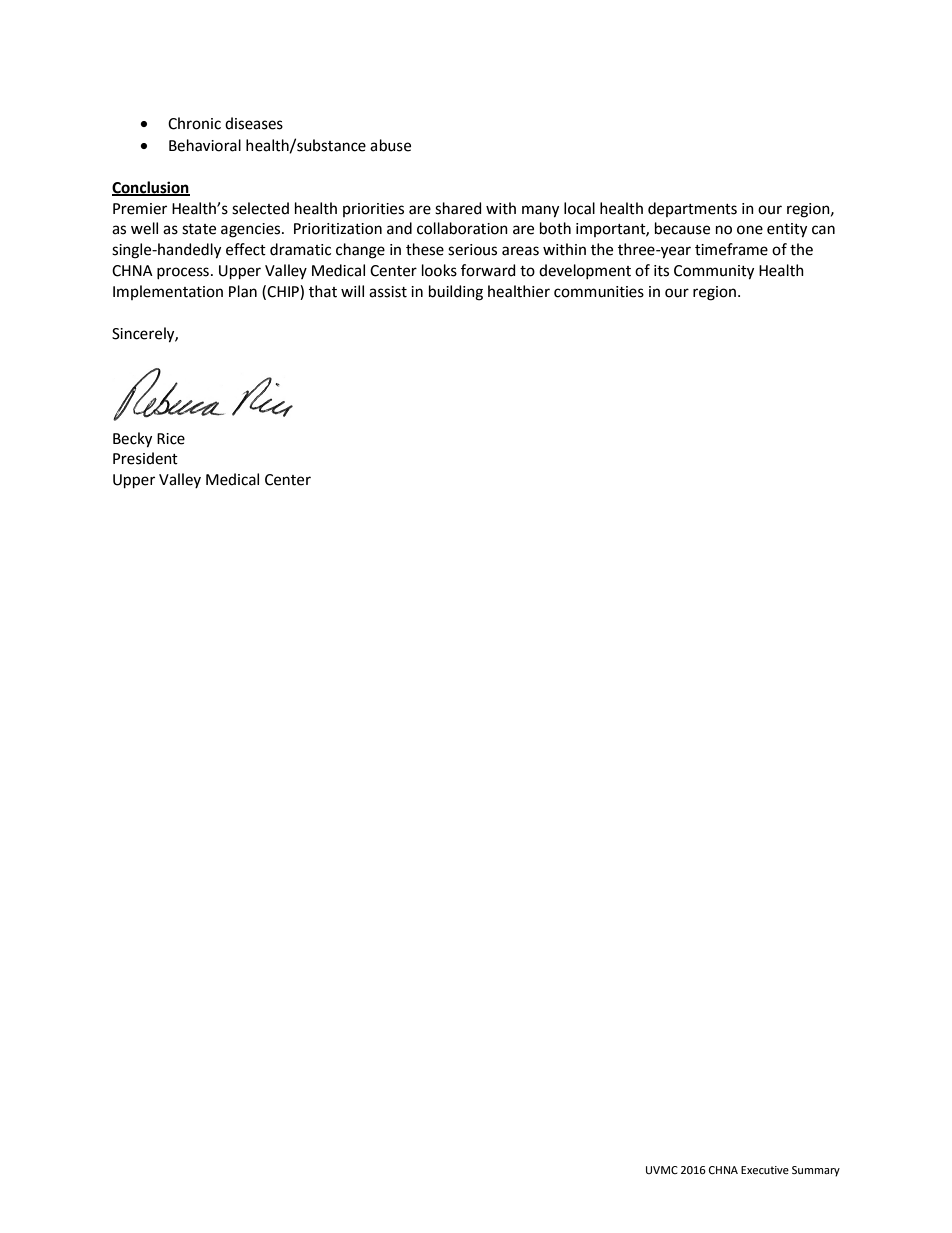  I want to click on departments, so click(692, 209).
